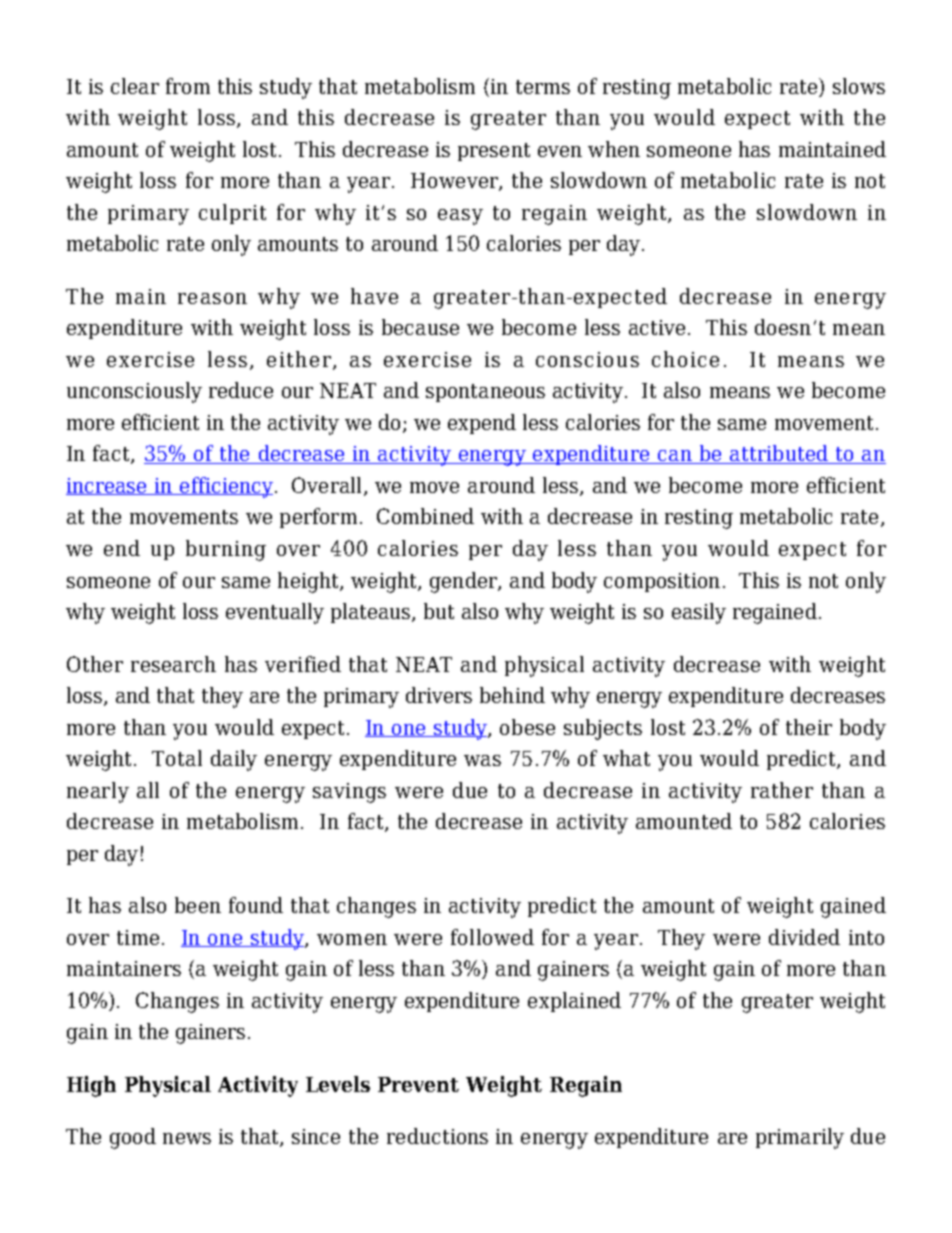 The height and width of the screenshot is (1233, 952). I want to click on plateaus, so click(372, 613).
